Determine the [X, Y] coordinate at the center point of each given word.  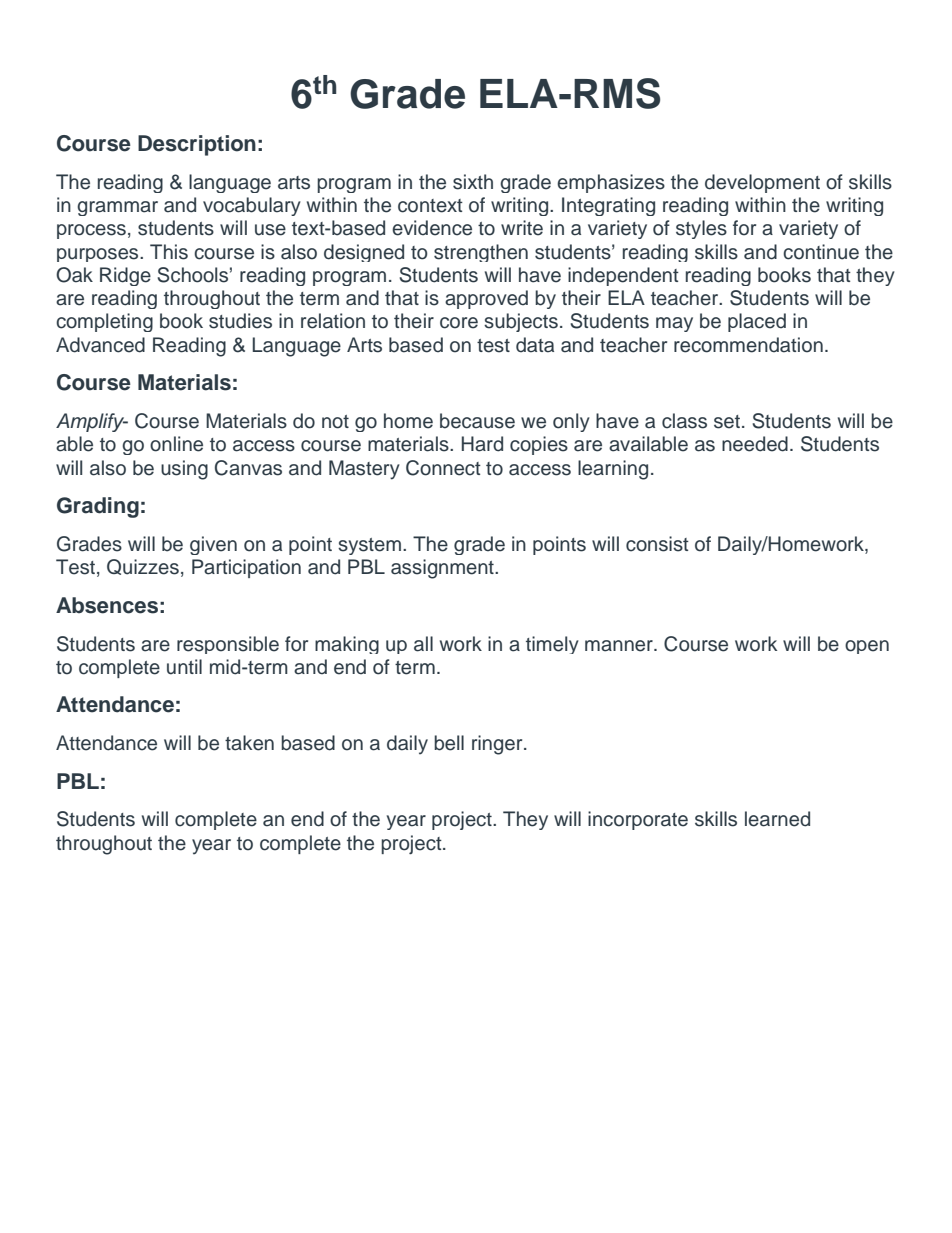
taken [249, 743]
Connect [443, 468]
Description [197, 145]
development [762, 183]
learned [777, 819]
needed [755, 444]
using [184, 470]
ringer [498, 745]
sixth [473, 182]
